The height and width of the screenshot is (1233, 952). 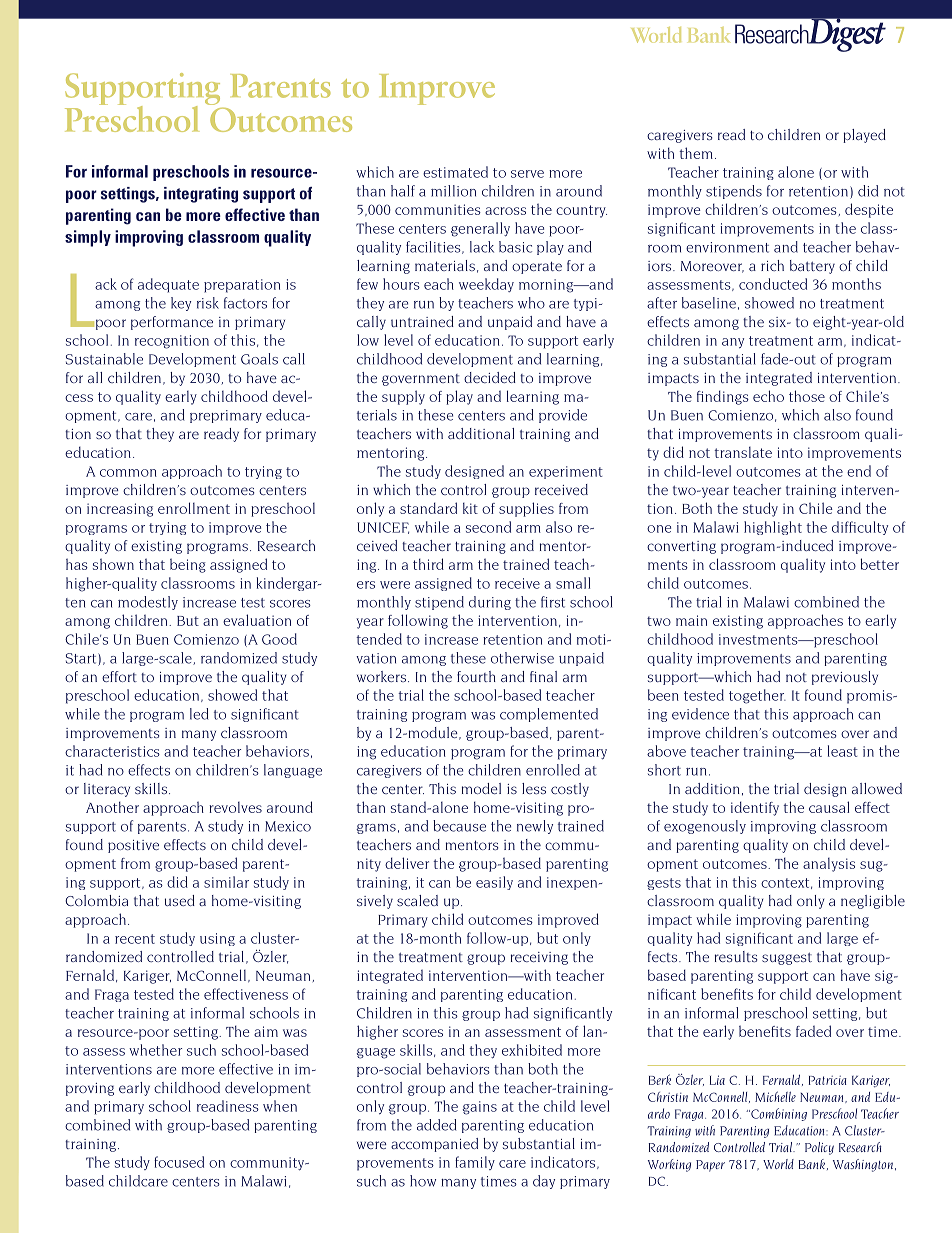 What do you see at coordinates (119, 676) in the screenshot?
I see `effort` at bounding box center [119, 676].
